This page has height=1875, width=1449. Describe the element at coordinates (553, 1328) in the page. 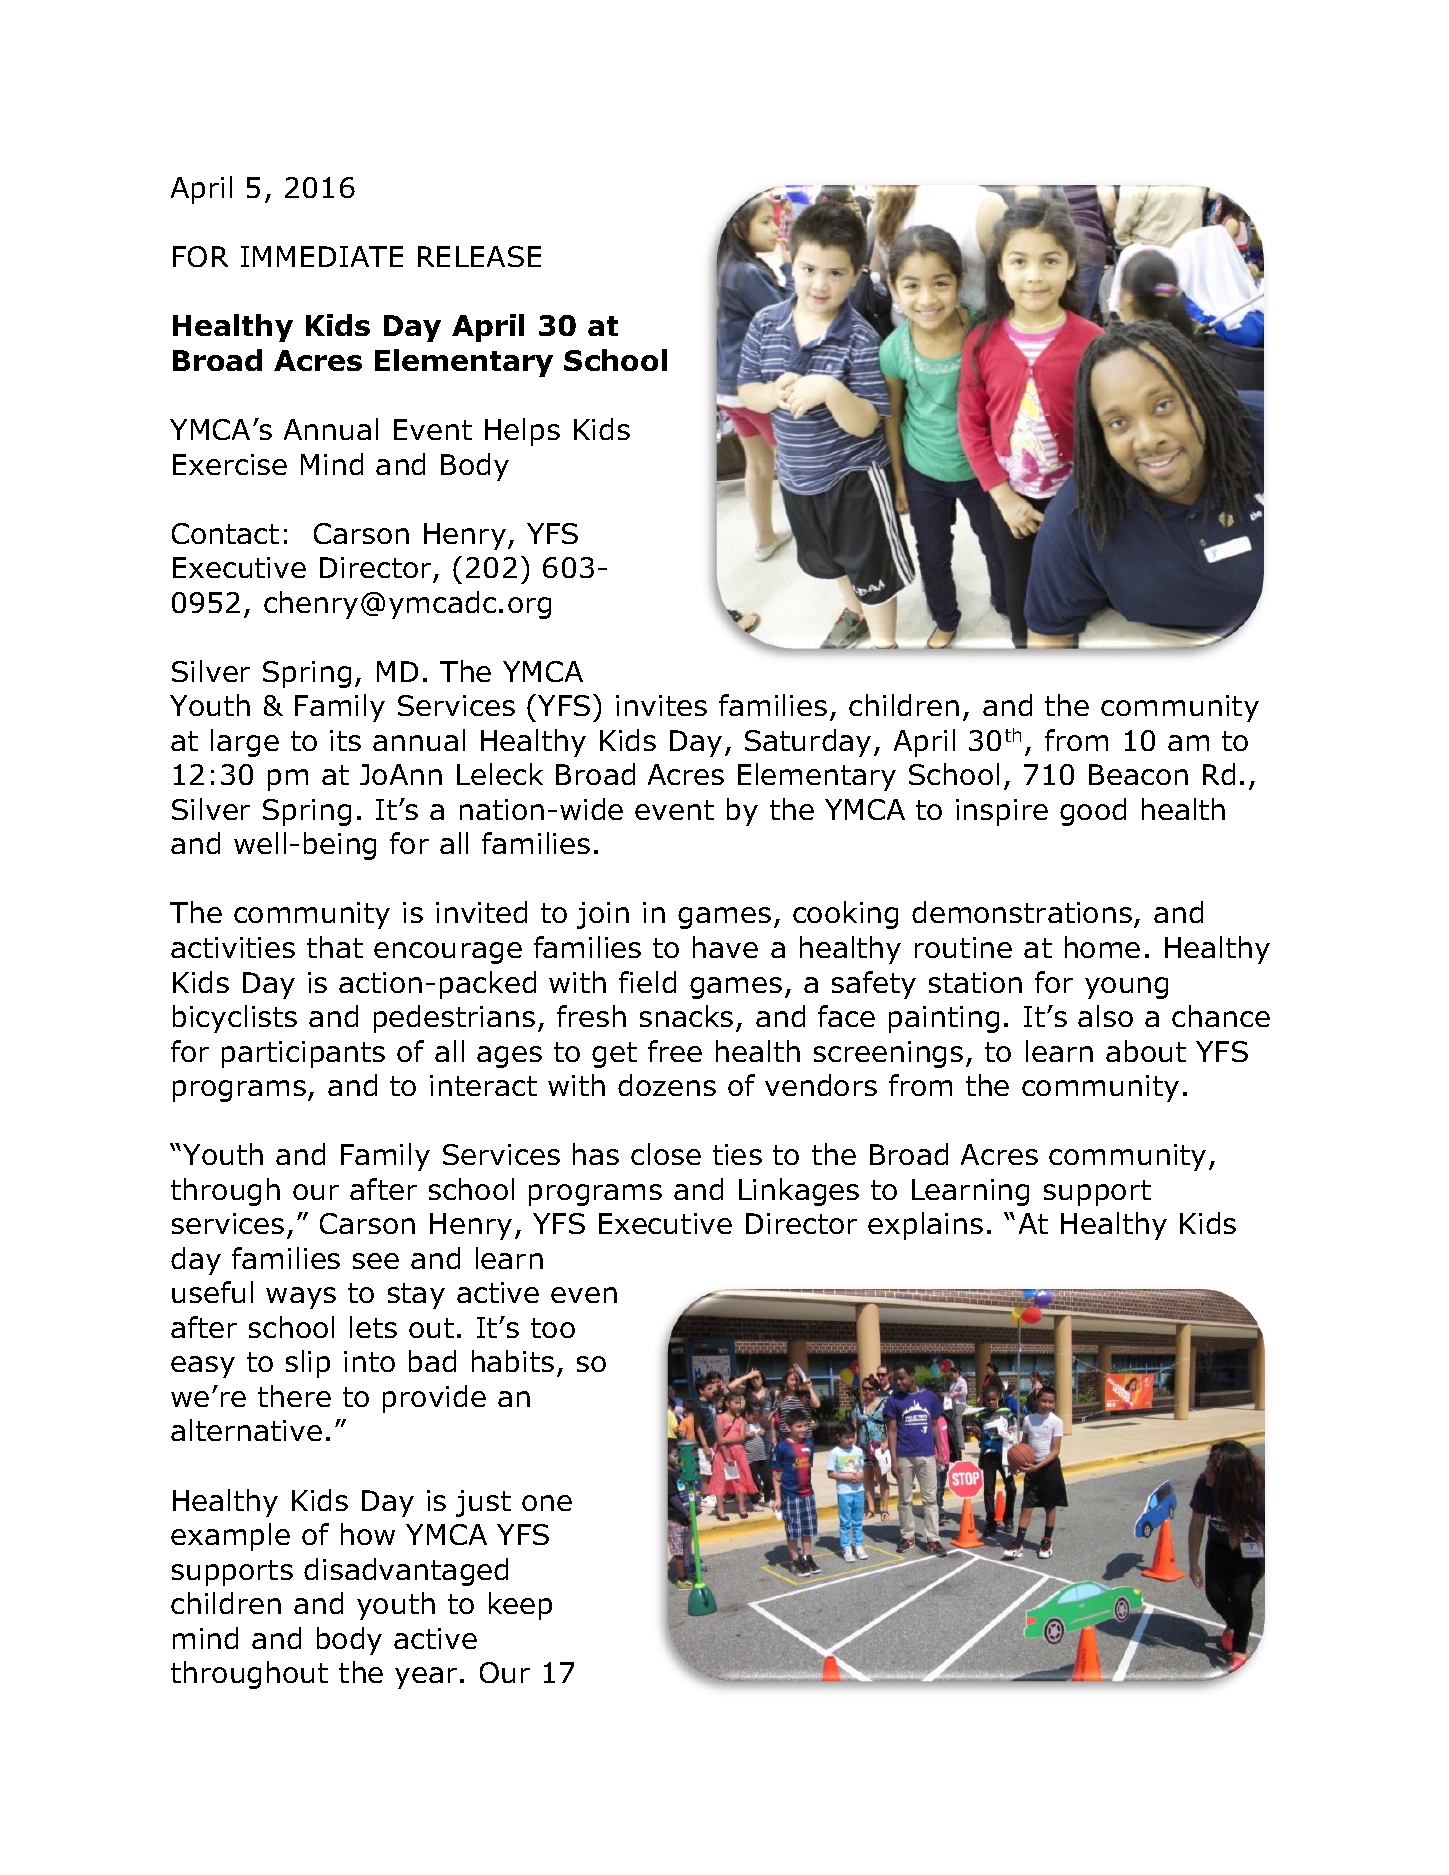

I see `too` at that location.
